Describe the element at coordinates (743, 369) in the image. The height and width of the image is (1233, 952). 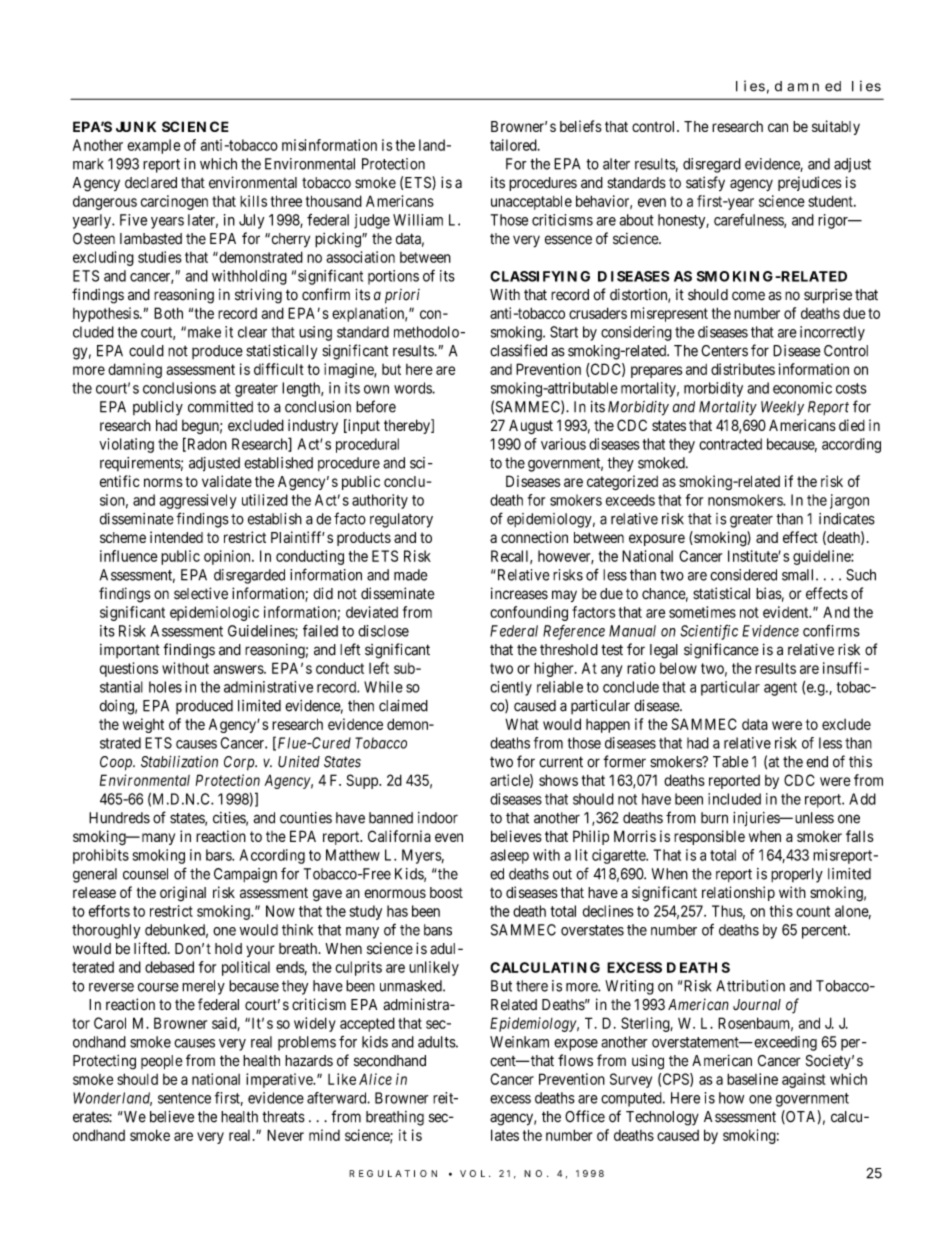
I see `distributes` at that location.
